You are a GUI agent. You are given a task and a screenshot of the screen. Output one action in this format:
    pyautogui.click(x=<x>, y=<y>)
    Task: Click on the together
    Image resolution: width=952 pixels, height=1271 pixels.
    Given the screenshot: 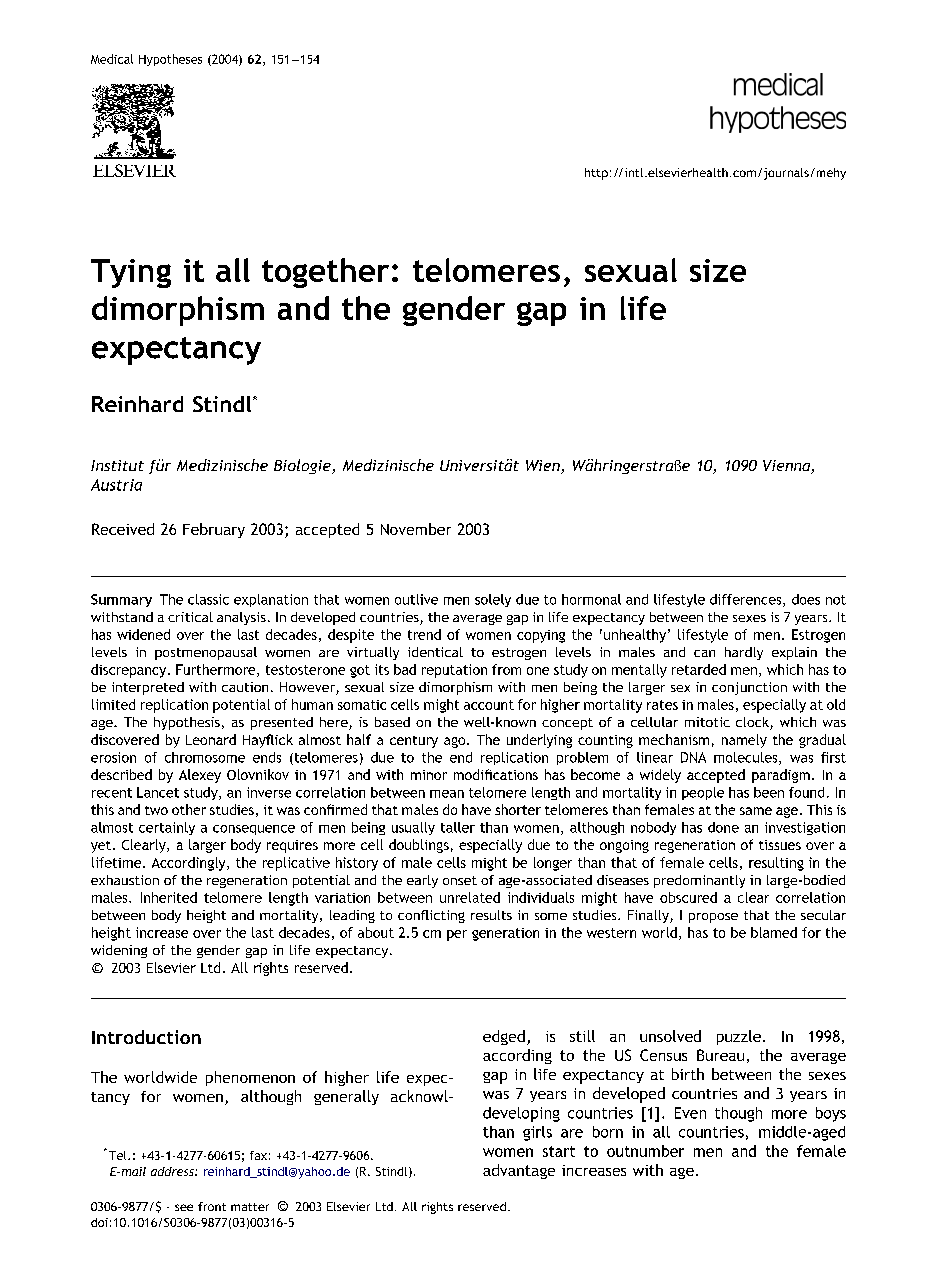 What is the action you would take?
    pyautogui.click(x=325, y=273)
